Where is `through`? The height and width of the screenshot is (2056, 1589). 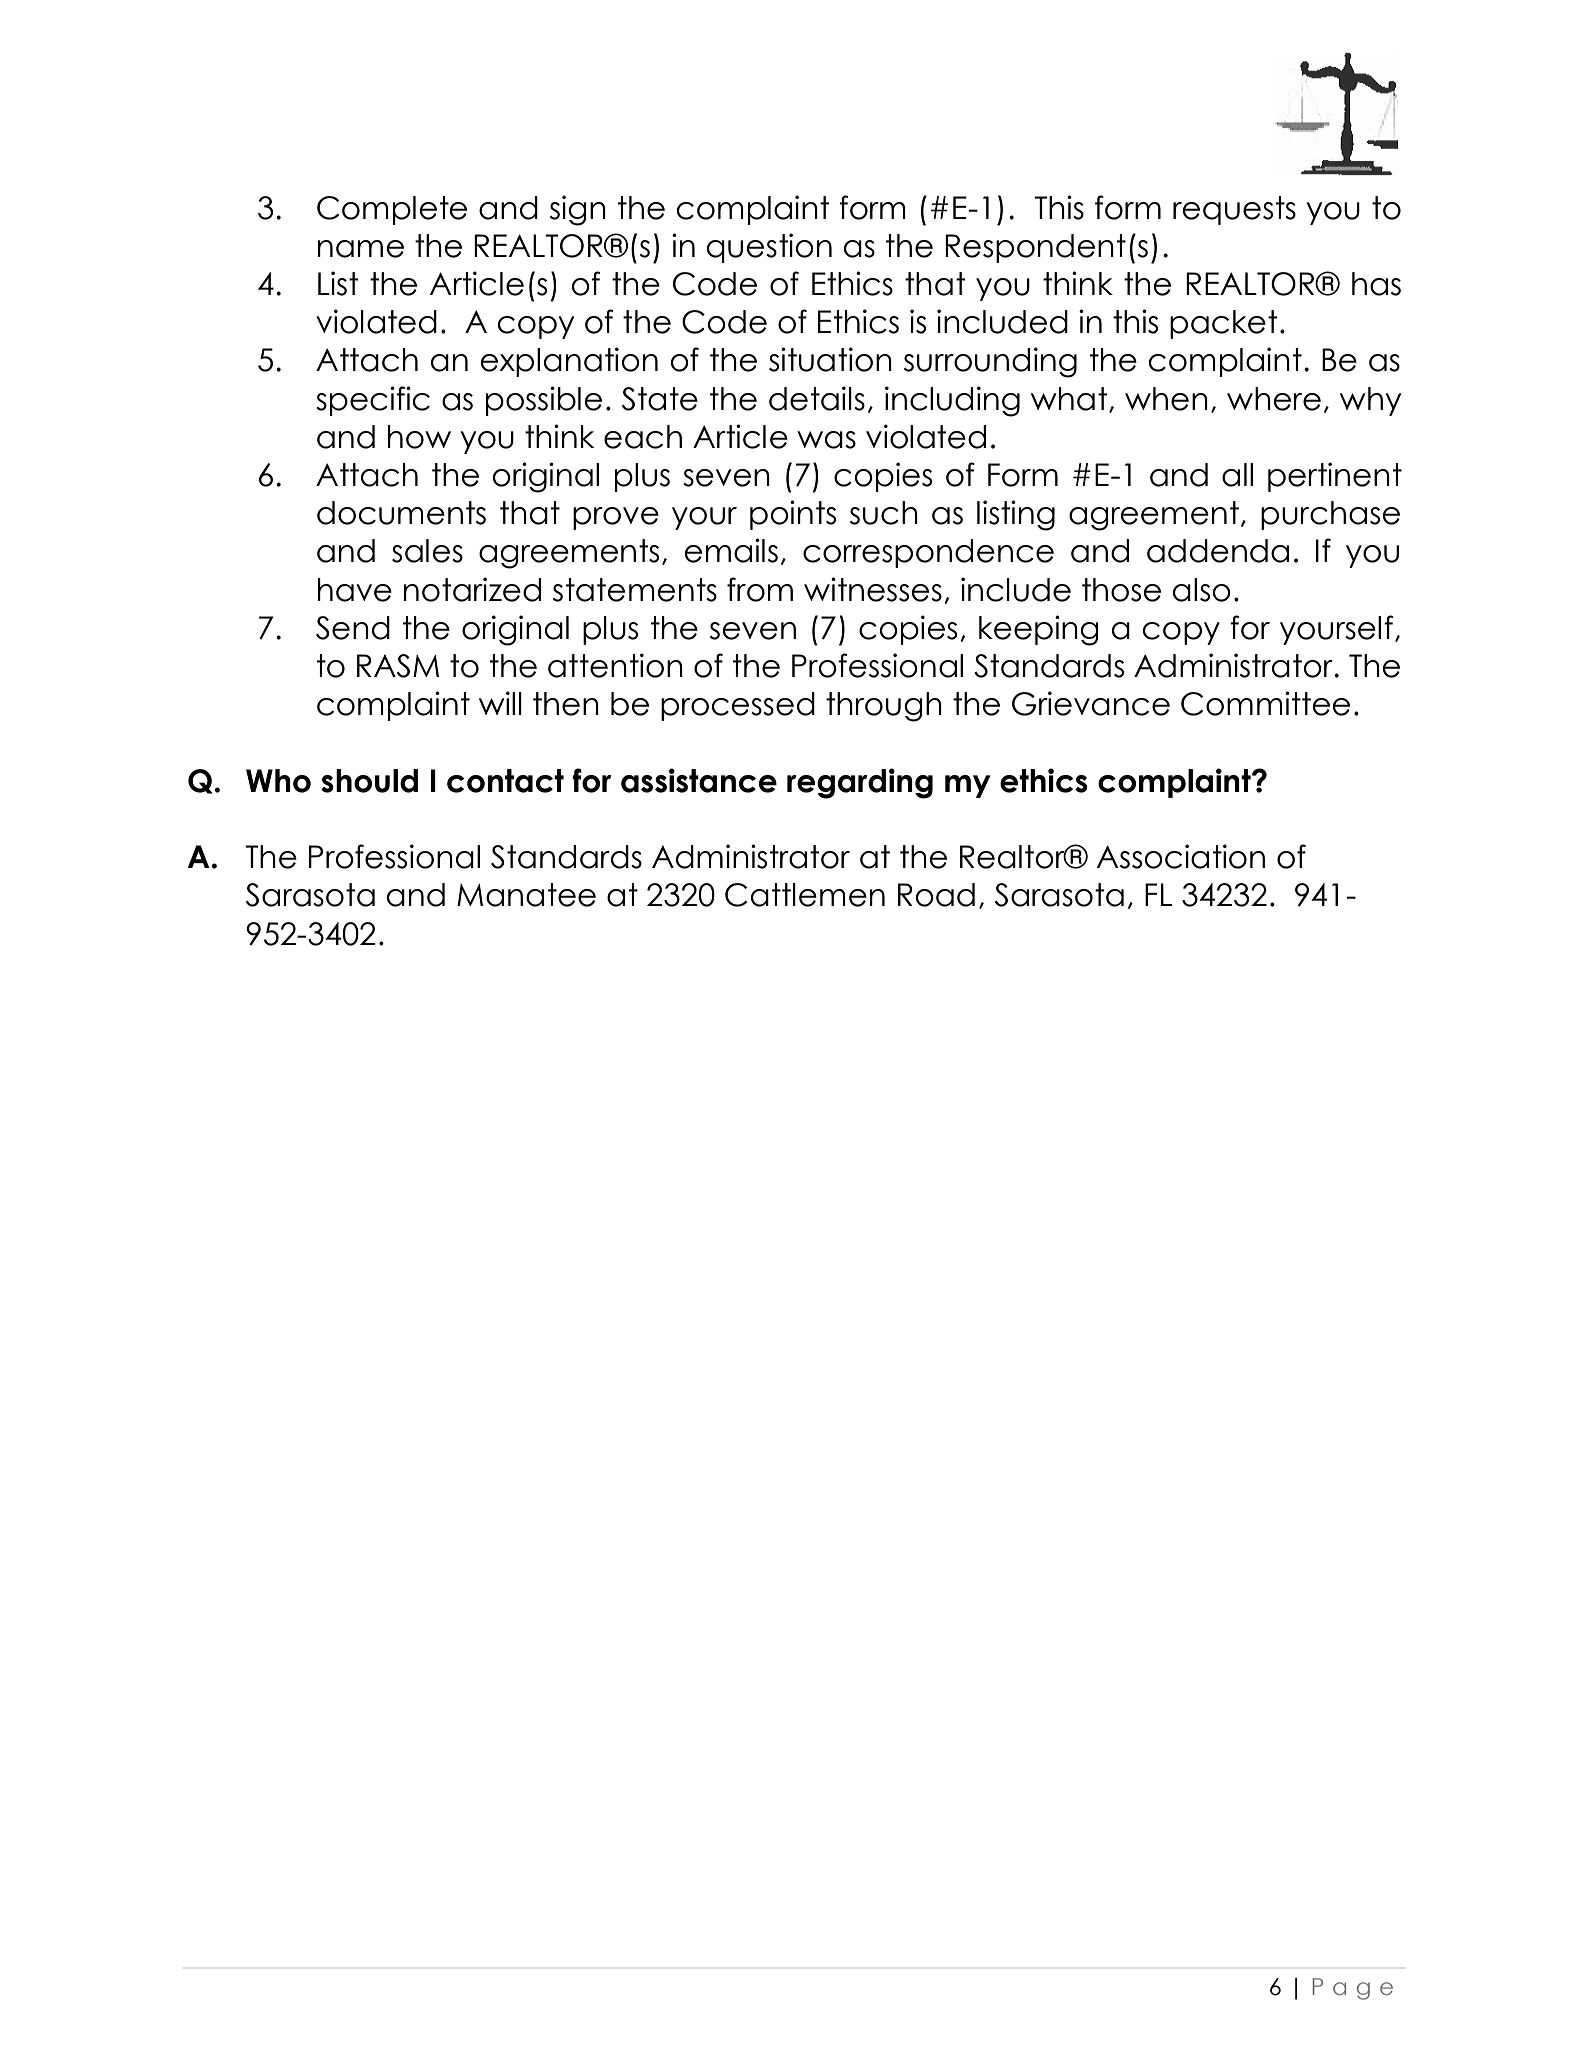 through is located at coordinates (884, 707).
